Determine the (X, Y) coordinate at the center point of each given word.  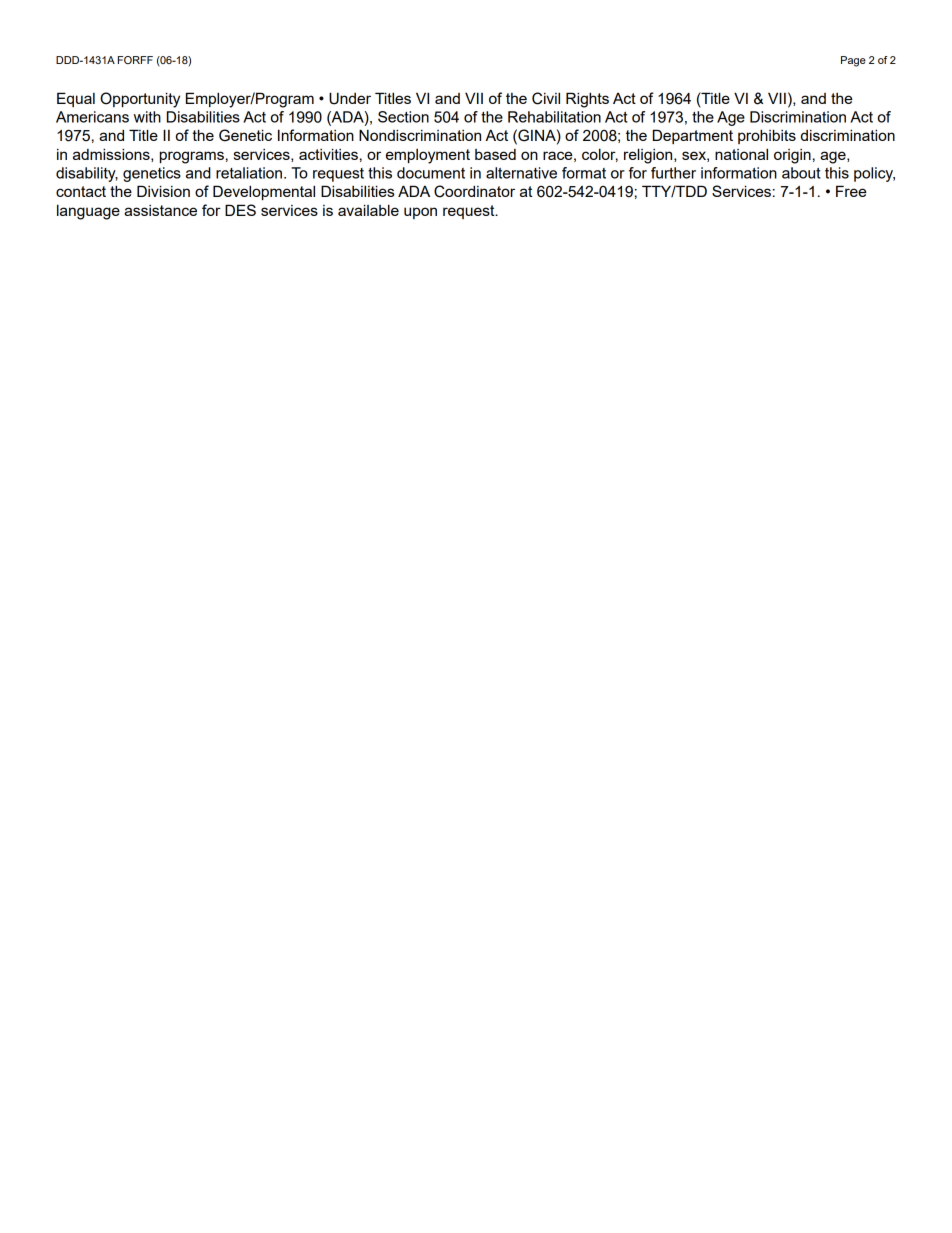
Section (403, 117)
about (801, 173)
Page (853, 61)
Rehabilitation (554, 117)
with (147, 117)
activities (328, 154)
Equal (76, 99)
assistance (160, 210)
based (495, 154)
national (741, 154)
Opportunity (140, 100)
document (431, 173)
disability (87, 174)
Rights (587, 100)
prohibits (767, 136)
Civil (546, 98)
